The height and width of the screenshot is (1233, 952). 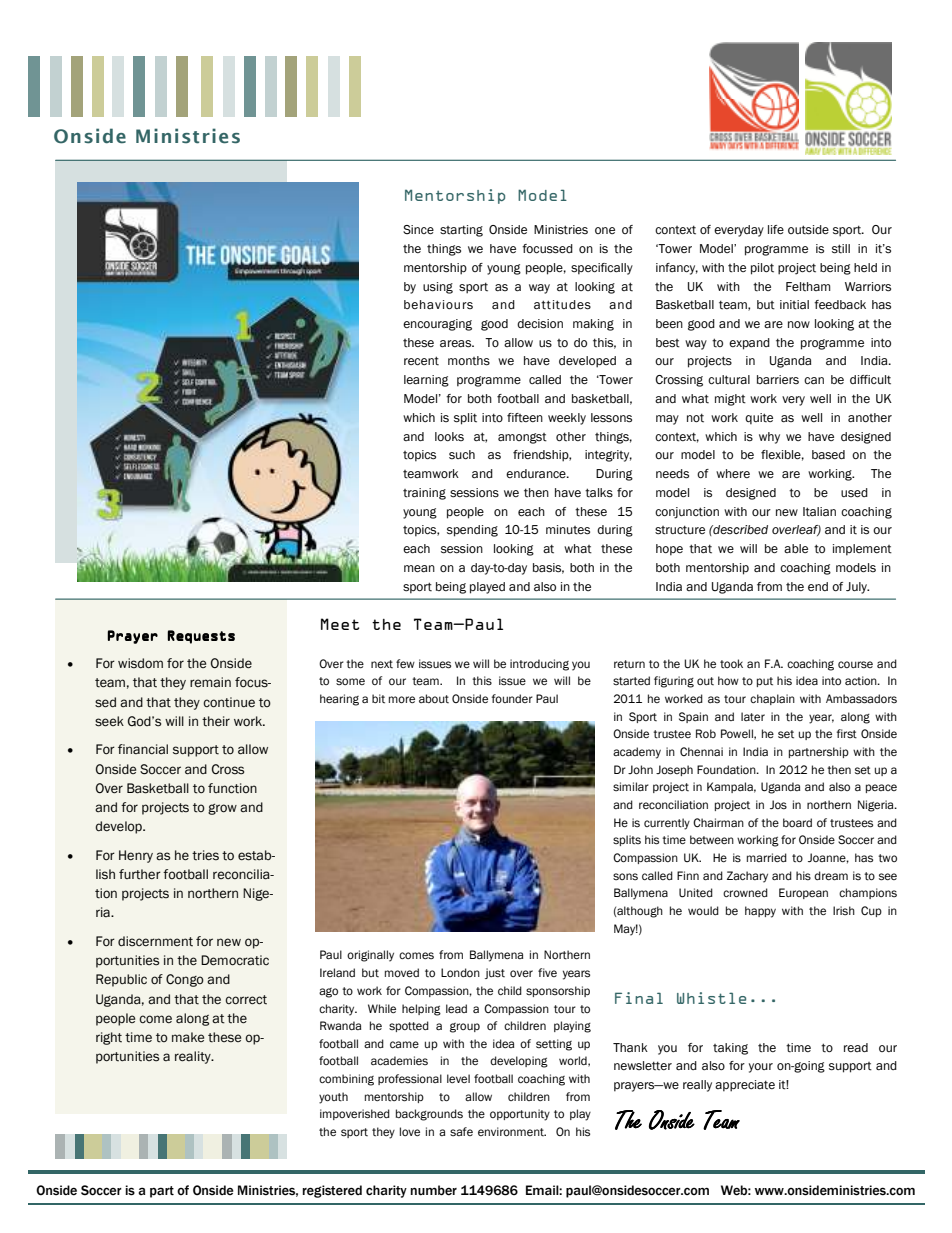 I want to click on registered, so click(x=332, y=1191).
